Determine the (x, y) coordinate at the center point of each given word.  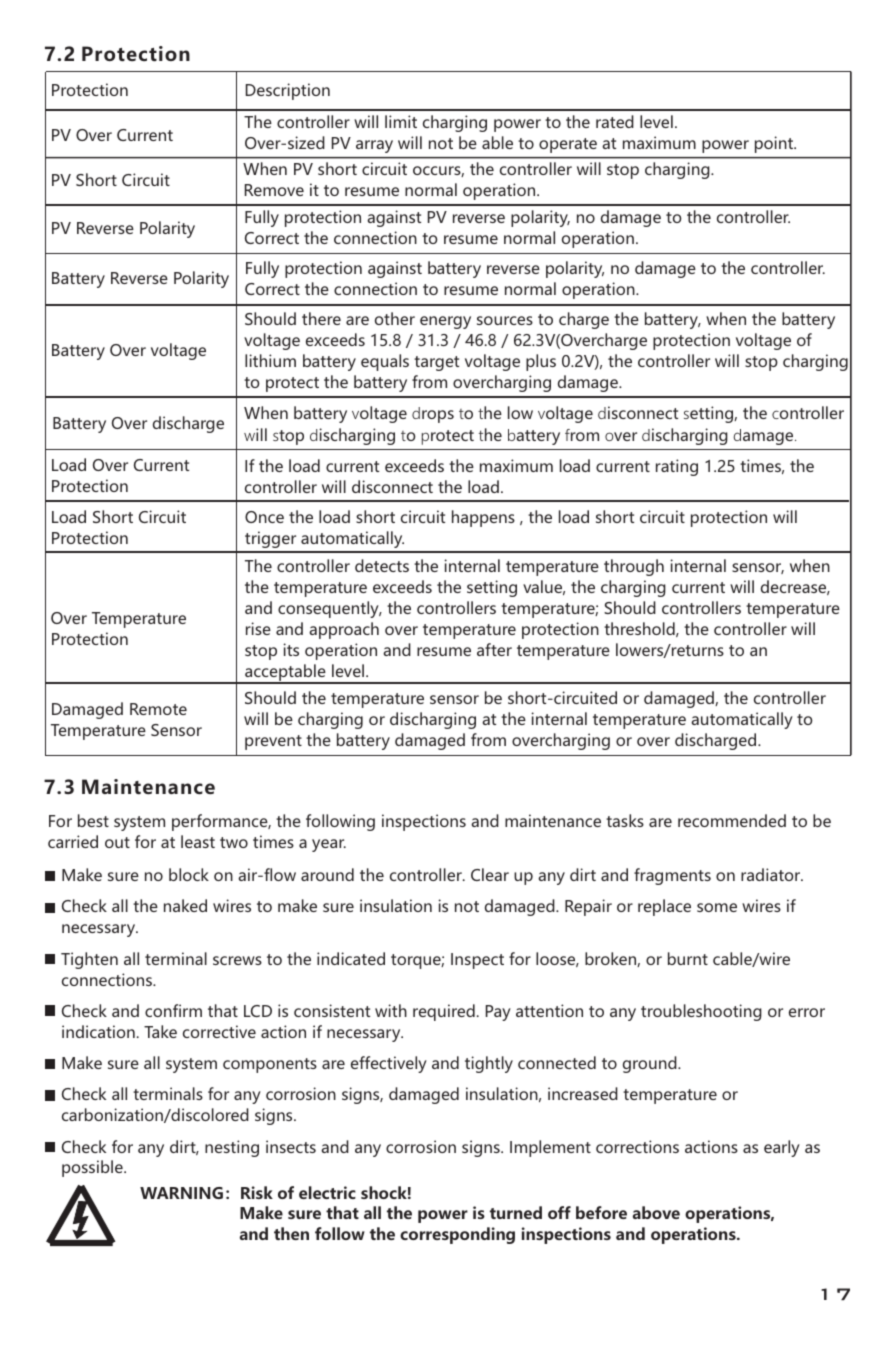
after (494, 649)
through (634, 567)
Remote (158, 709)
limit (401, 121)
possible (93, 1168)
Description (288, 91)
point (775, 144)
